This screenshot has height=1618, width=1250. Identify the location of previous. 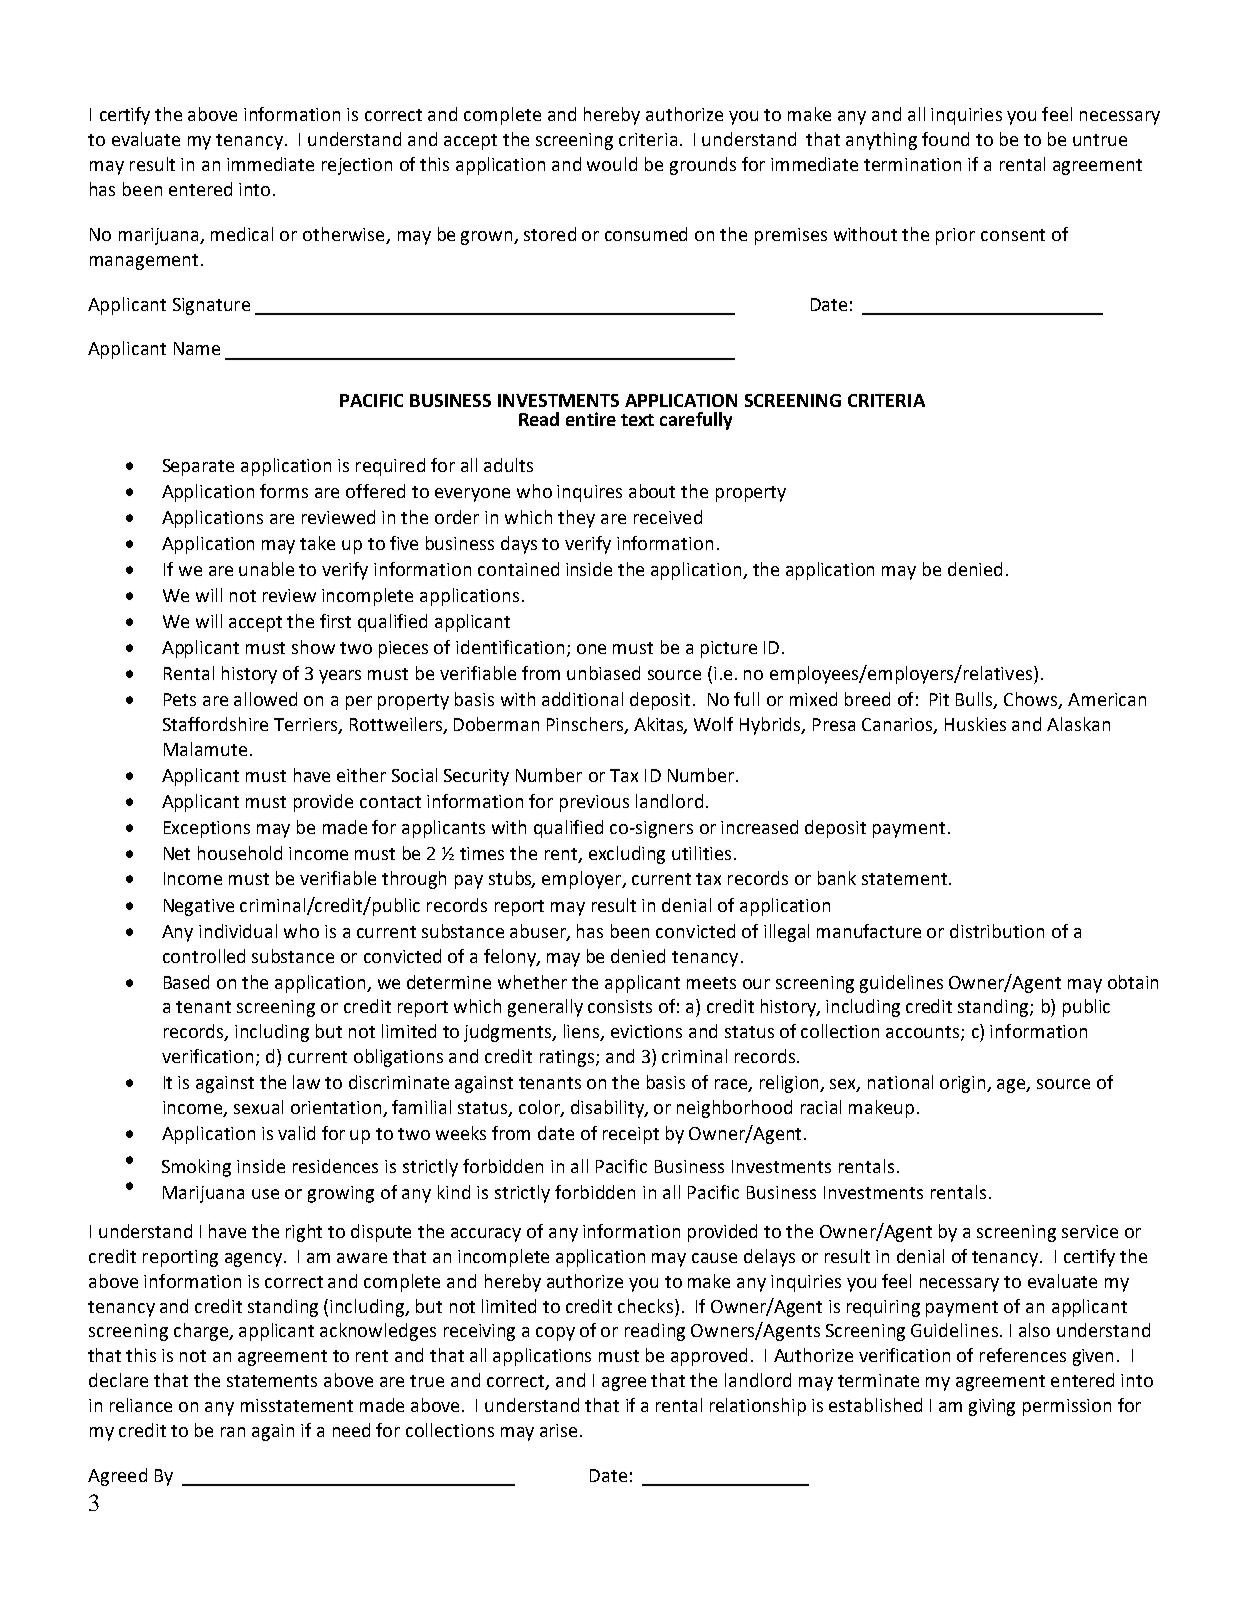
(594, 803).
